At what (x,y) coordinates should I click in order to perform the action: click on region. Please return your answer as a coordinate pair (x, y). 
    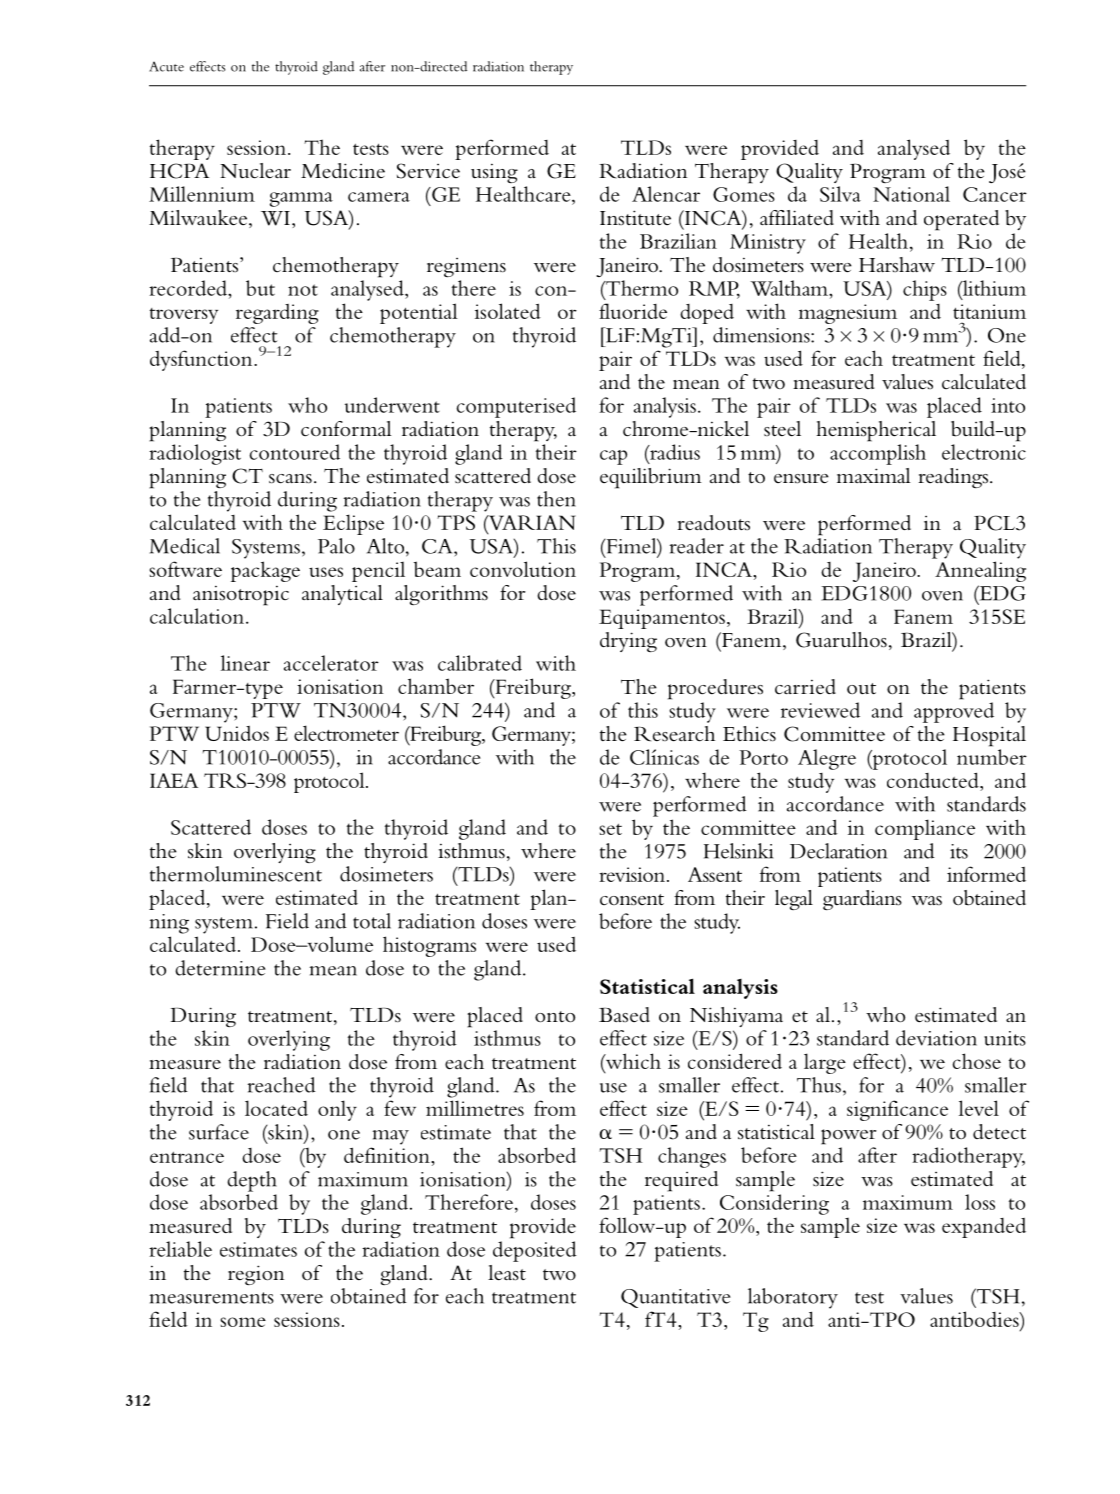
    Looking at the image, I should click on (256, 1275).
